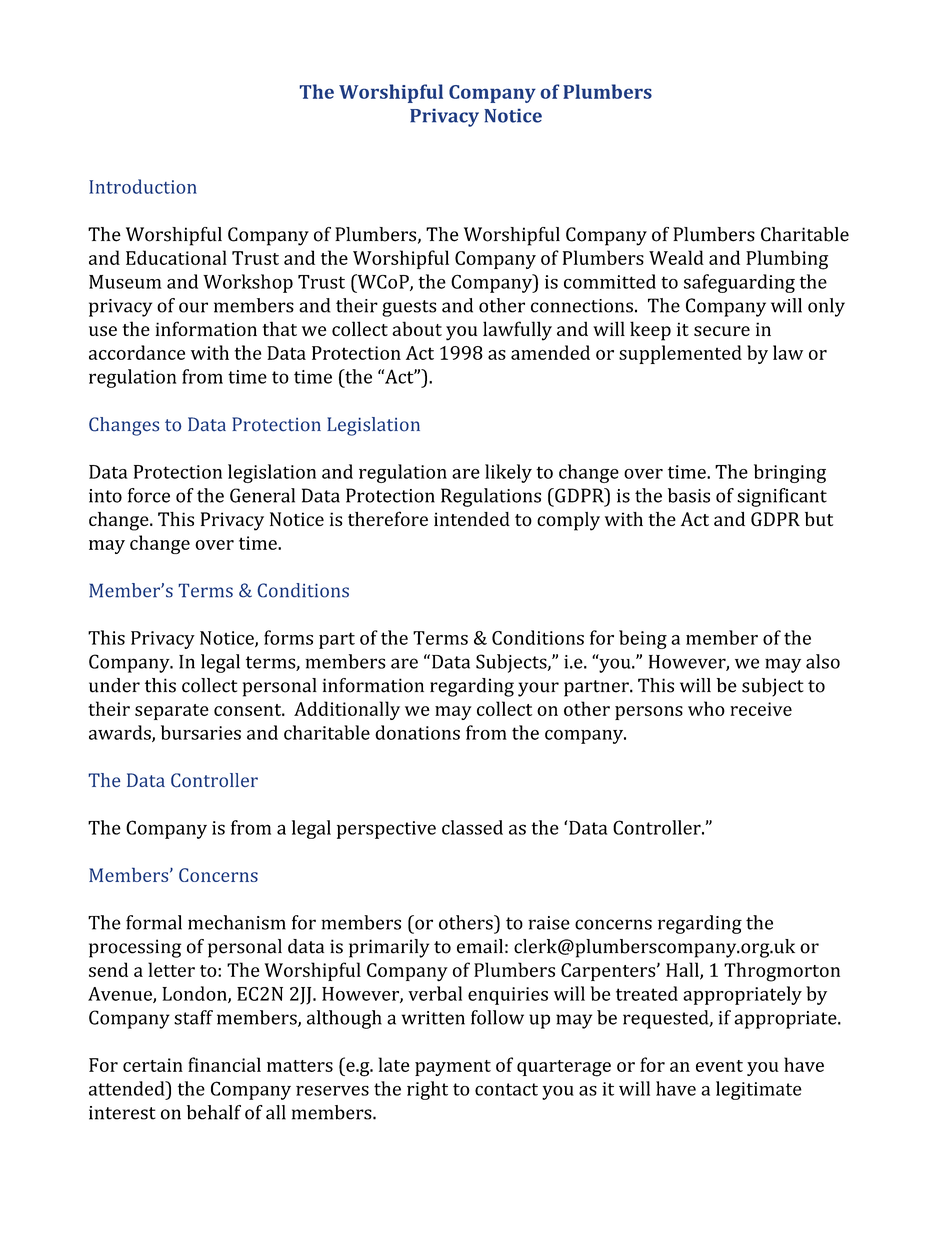  What do you see at coordinates (782, 497) in the document?
I see `significant` at bounding box center [782, 497].
